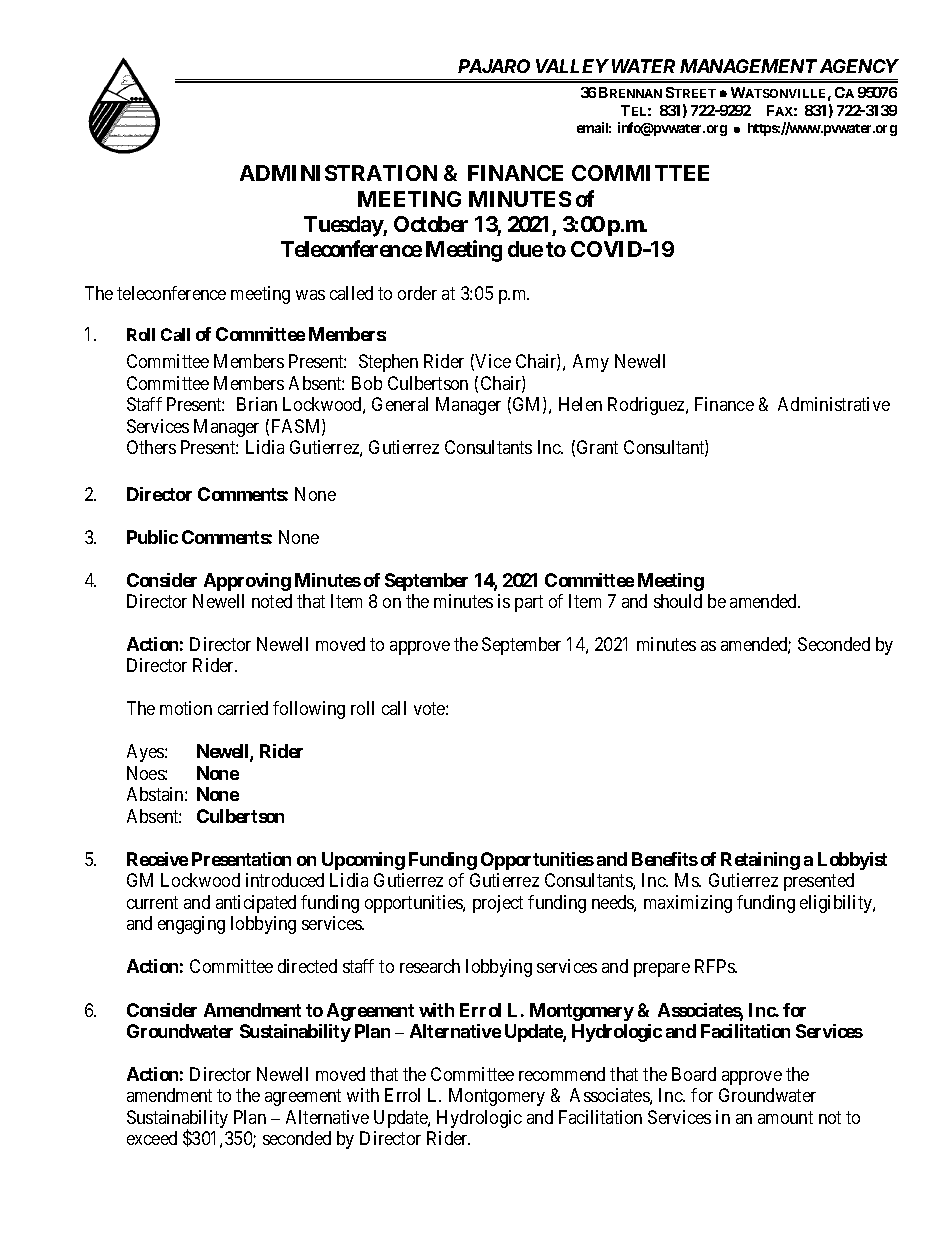 The image size is (952, 1233). I want to click on exceed, so click(152, 1138).
